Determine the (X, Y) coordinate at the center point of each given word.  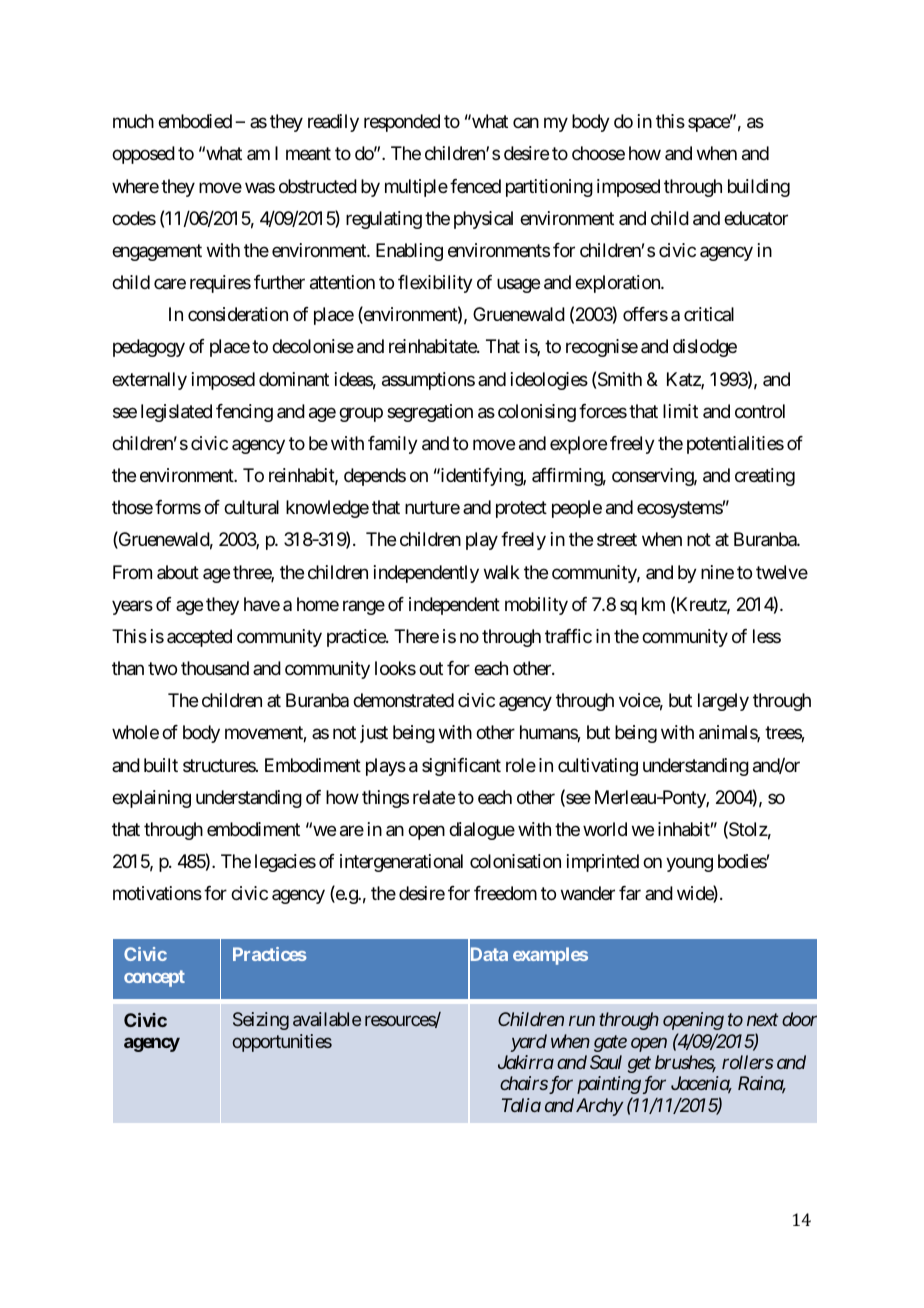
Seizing (261, 1021)
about (178, 572)
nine (717, 572)
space (709, 125)
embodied (195, 121)
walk (502, 572)
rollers (747, 1062)
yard (529, 1043)
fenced (475, 186)
